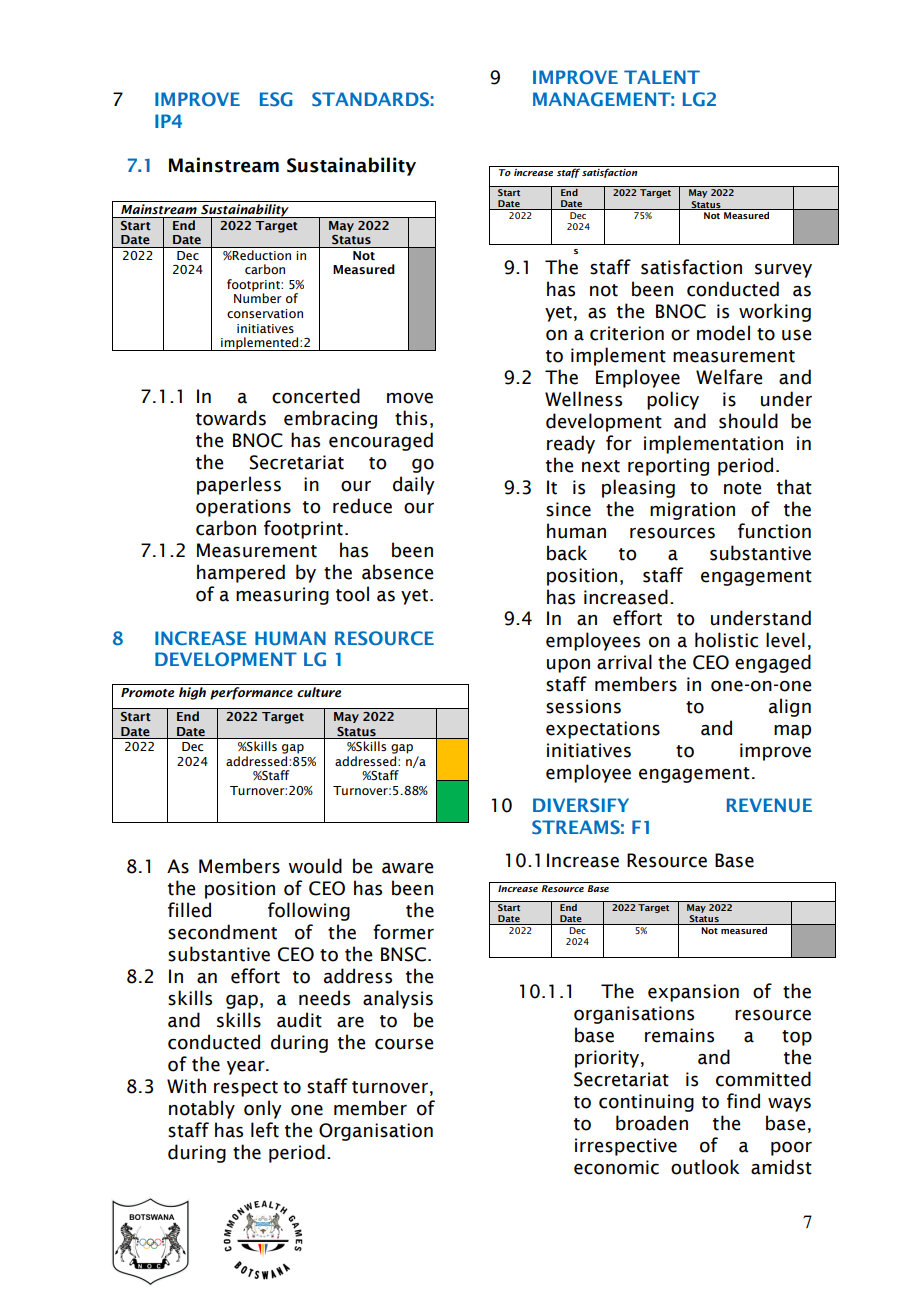  I want to click on hampered, so click(241, 573).
